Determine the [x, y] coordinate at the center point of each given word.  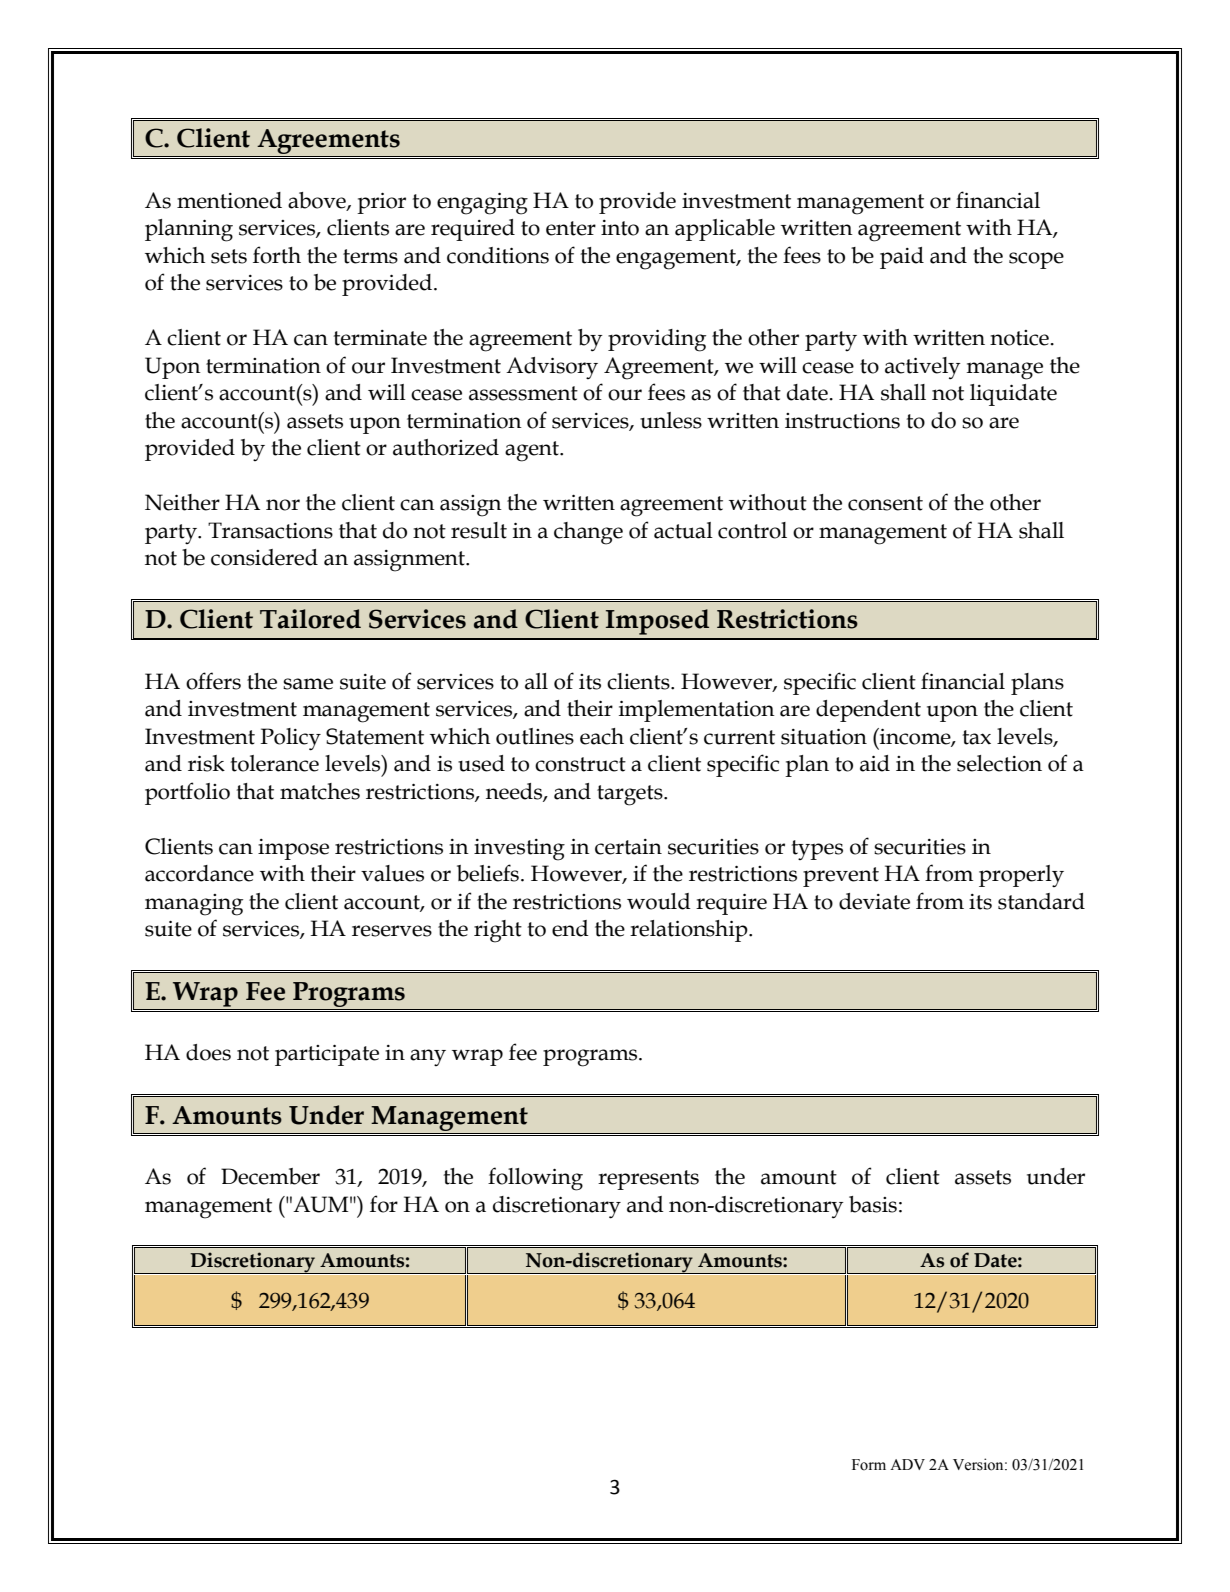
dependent [868, 711]
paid [902, 258]
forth [277, 255]
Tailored [310, 619]
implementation [697, 711]
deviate [874, 901]
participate [327, 1055]
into [620, 228]
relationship [690, 931]
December [270, 1176]
